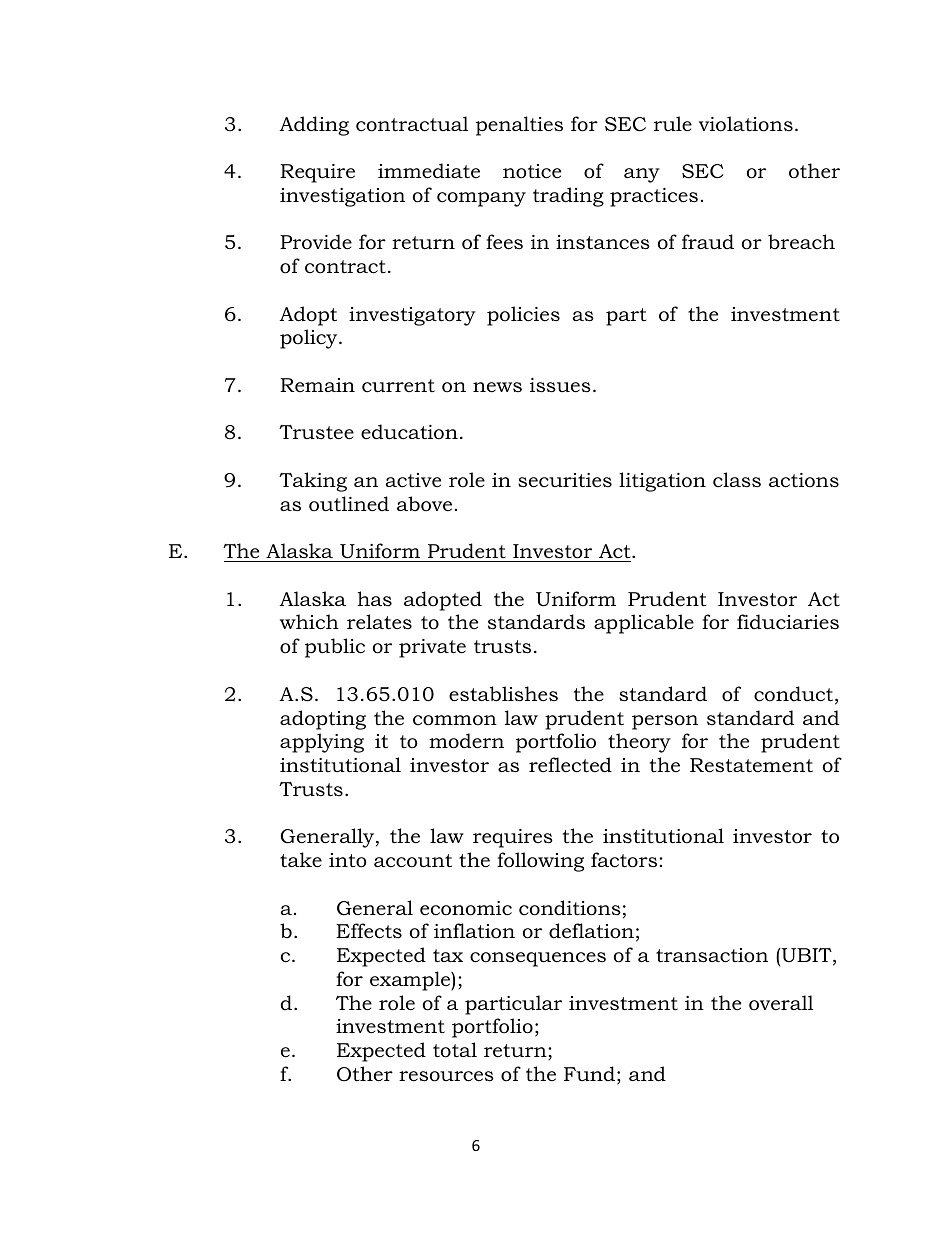  Describe the element at coordinates (532, 171) in the screenshot. I see `notice` at that location.
